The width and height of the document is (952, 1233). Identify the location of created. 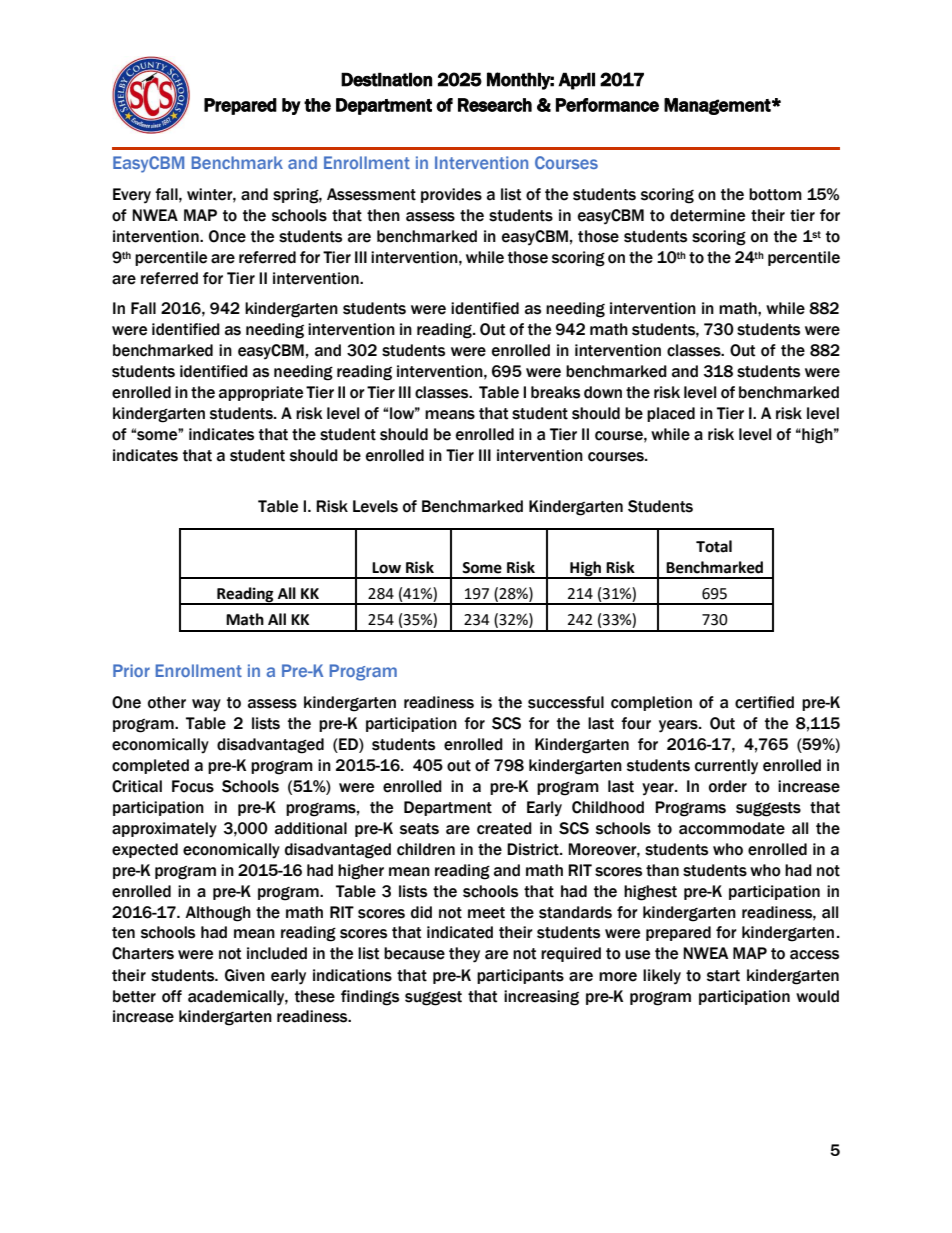
(504, 828).
